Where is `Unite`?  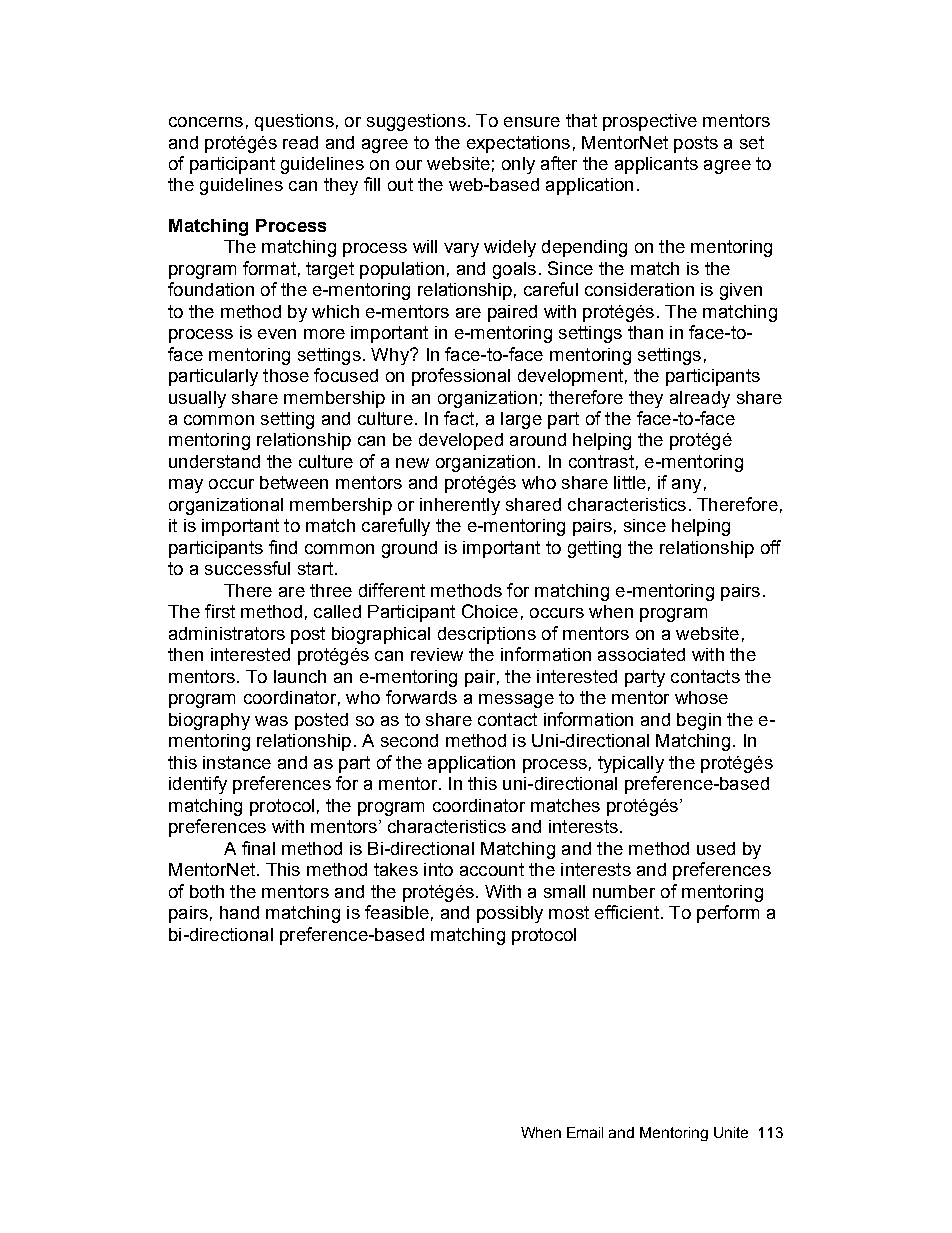 Unite is located at coordinates (731, 1132).
